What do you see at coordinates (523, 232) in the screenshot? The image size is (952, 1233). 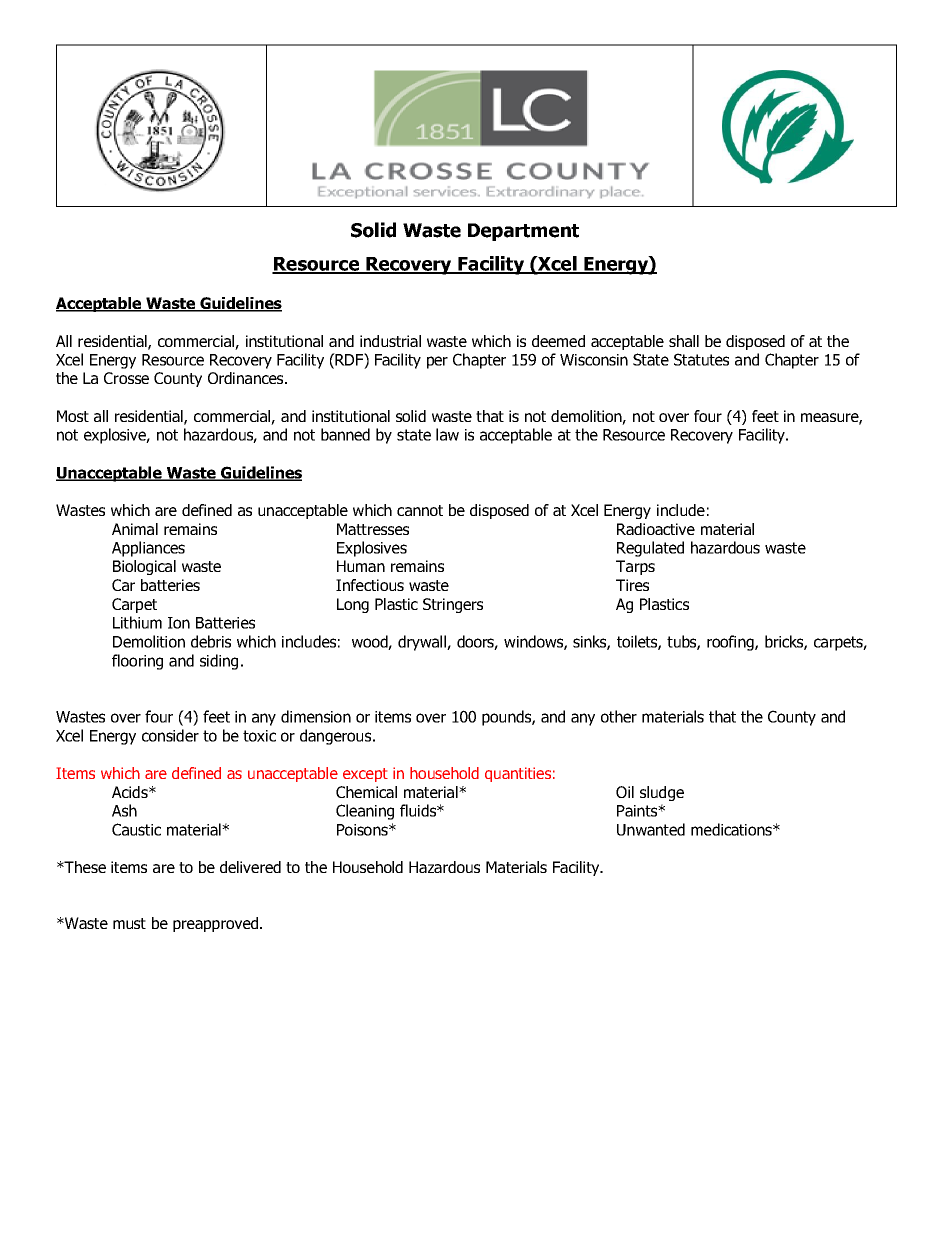 I see `Department` at bounding box center [523, 232].
